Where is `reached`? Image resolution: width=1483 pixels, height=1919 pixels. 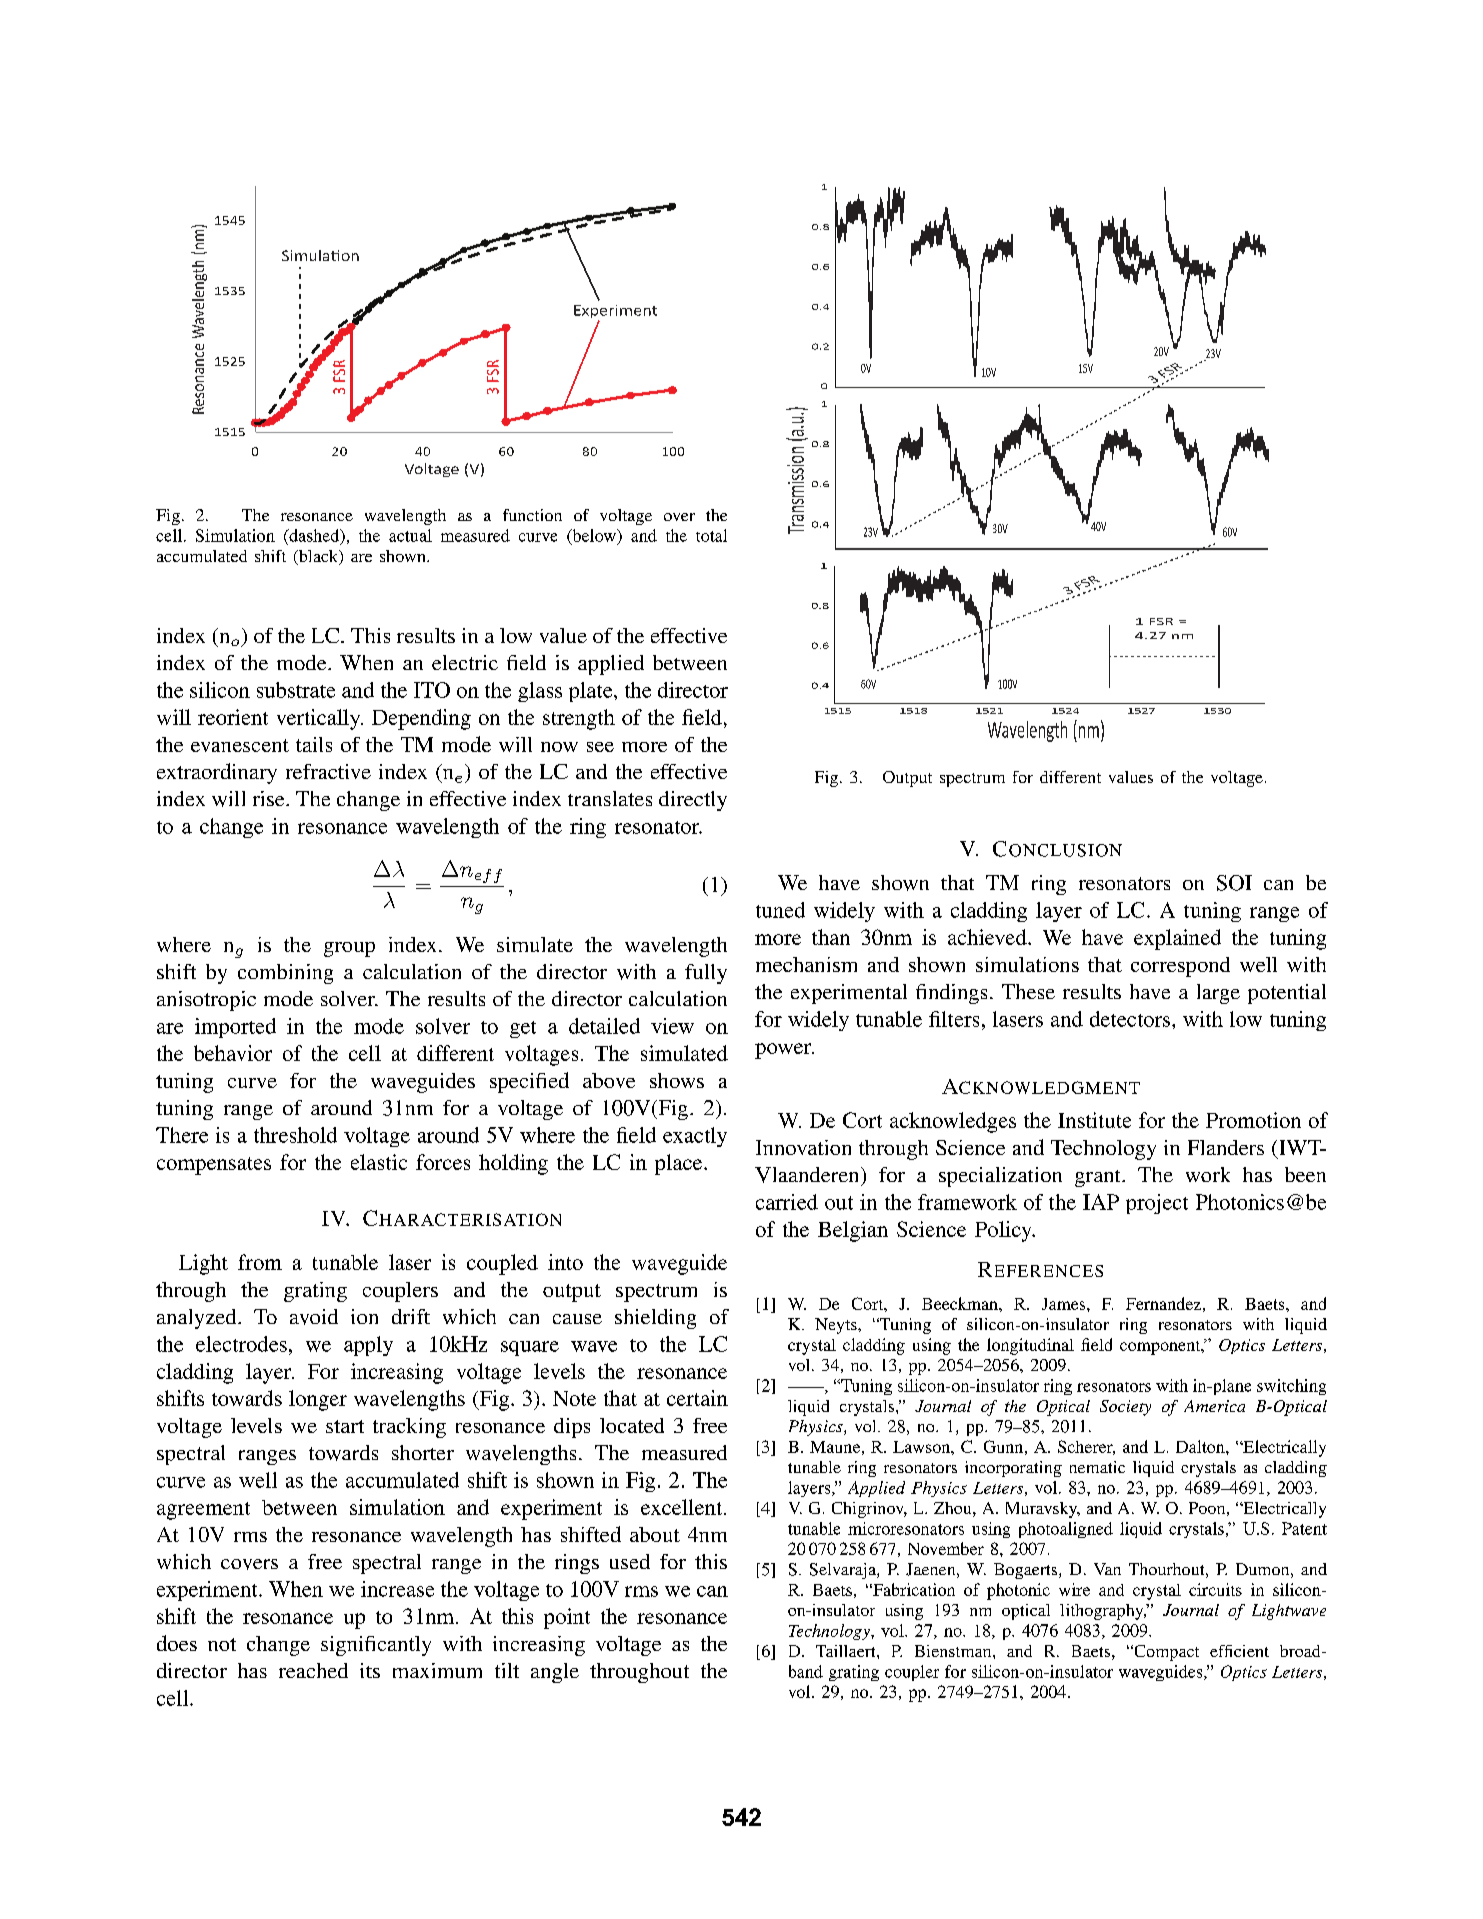
reached is located at coordinates (313, 1670).
